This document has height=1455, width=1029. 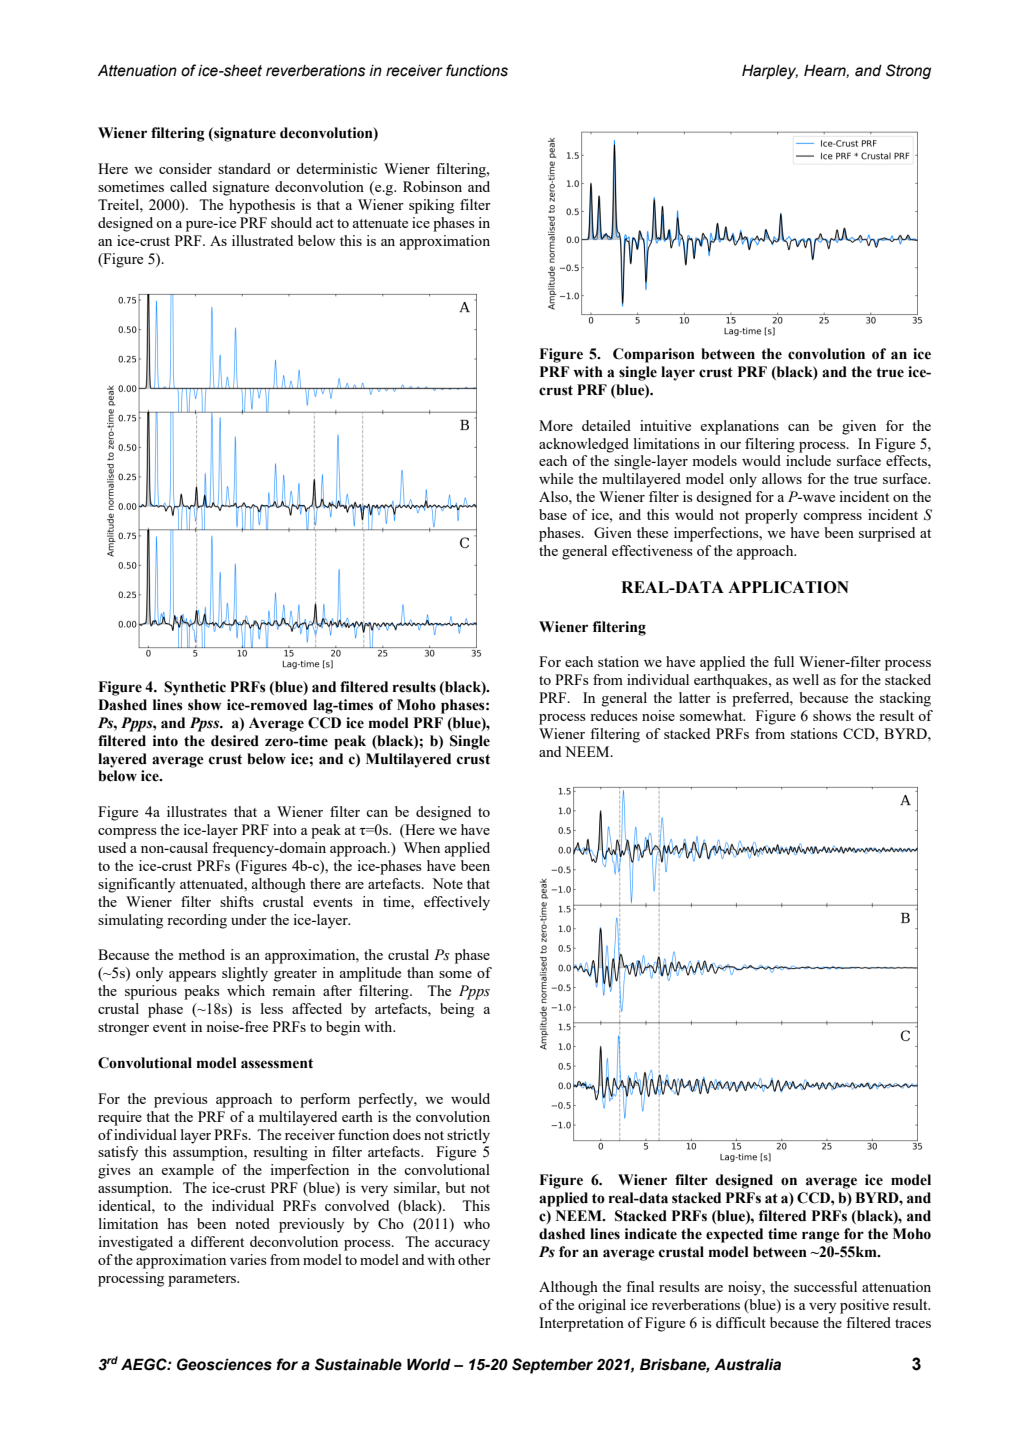 I want to click on spiking, so click(x=431, y=206).
